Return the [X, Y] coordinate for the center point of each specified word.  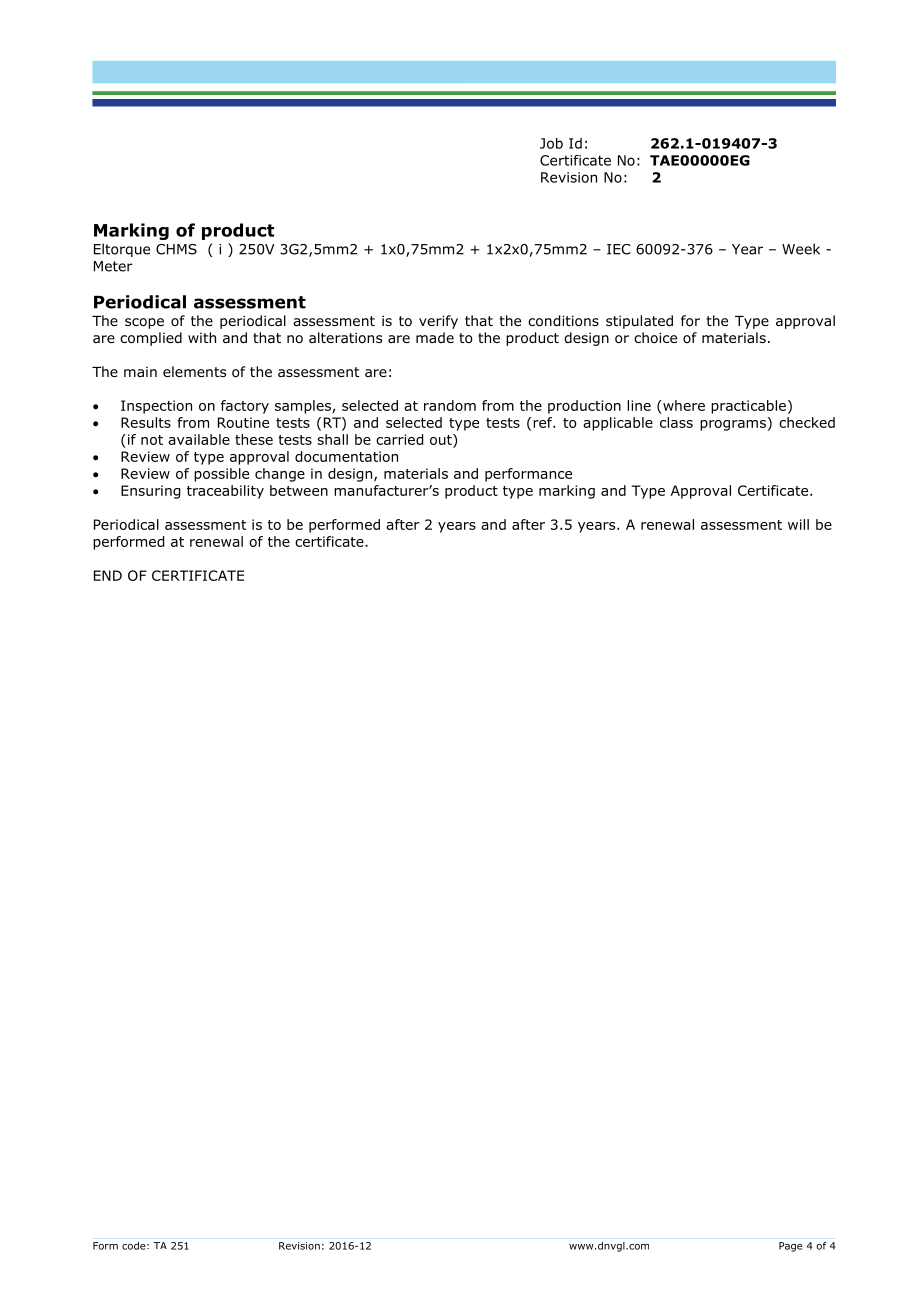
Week [801, 249]
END [108, 575]
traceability [225, 492]
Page [791, 1247]
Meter [113, 266]
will [798, 524]
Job [551, 143]
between [299, 490]
